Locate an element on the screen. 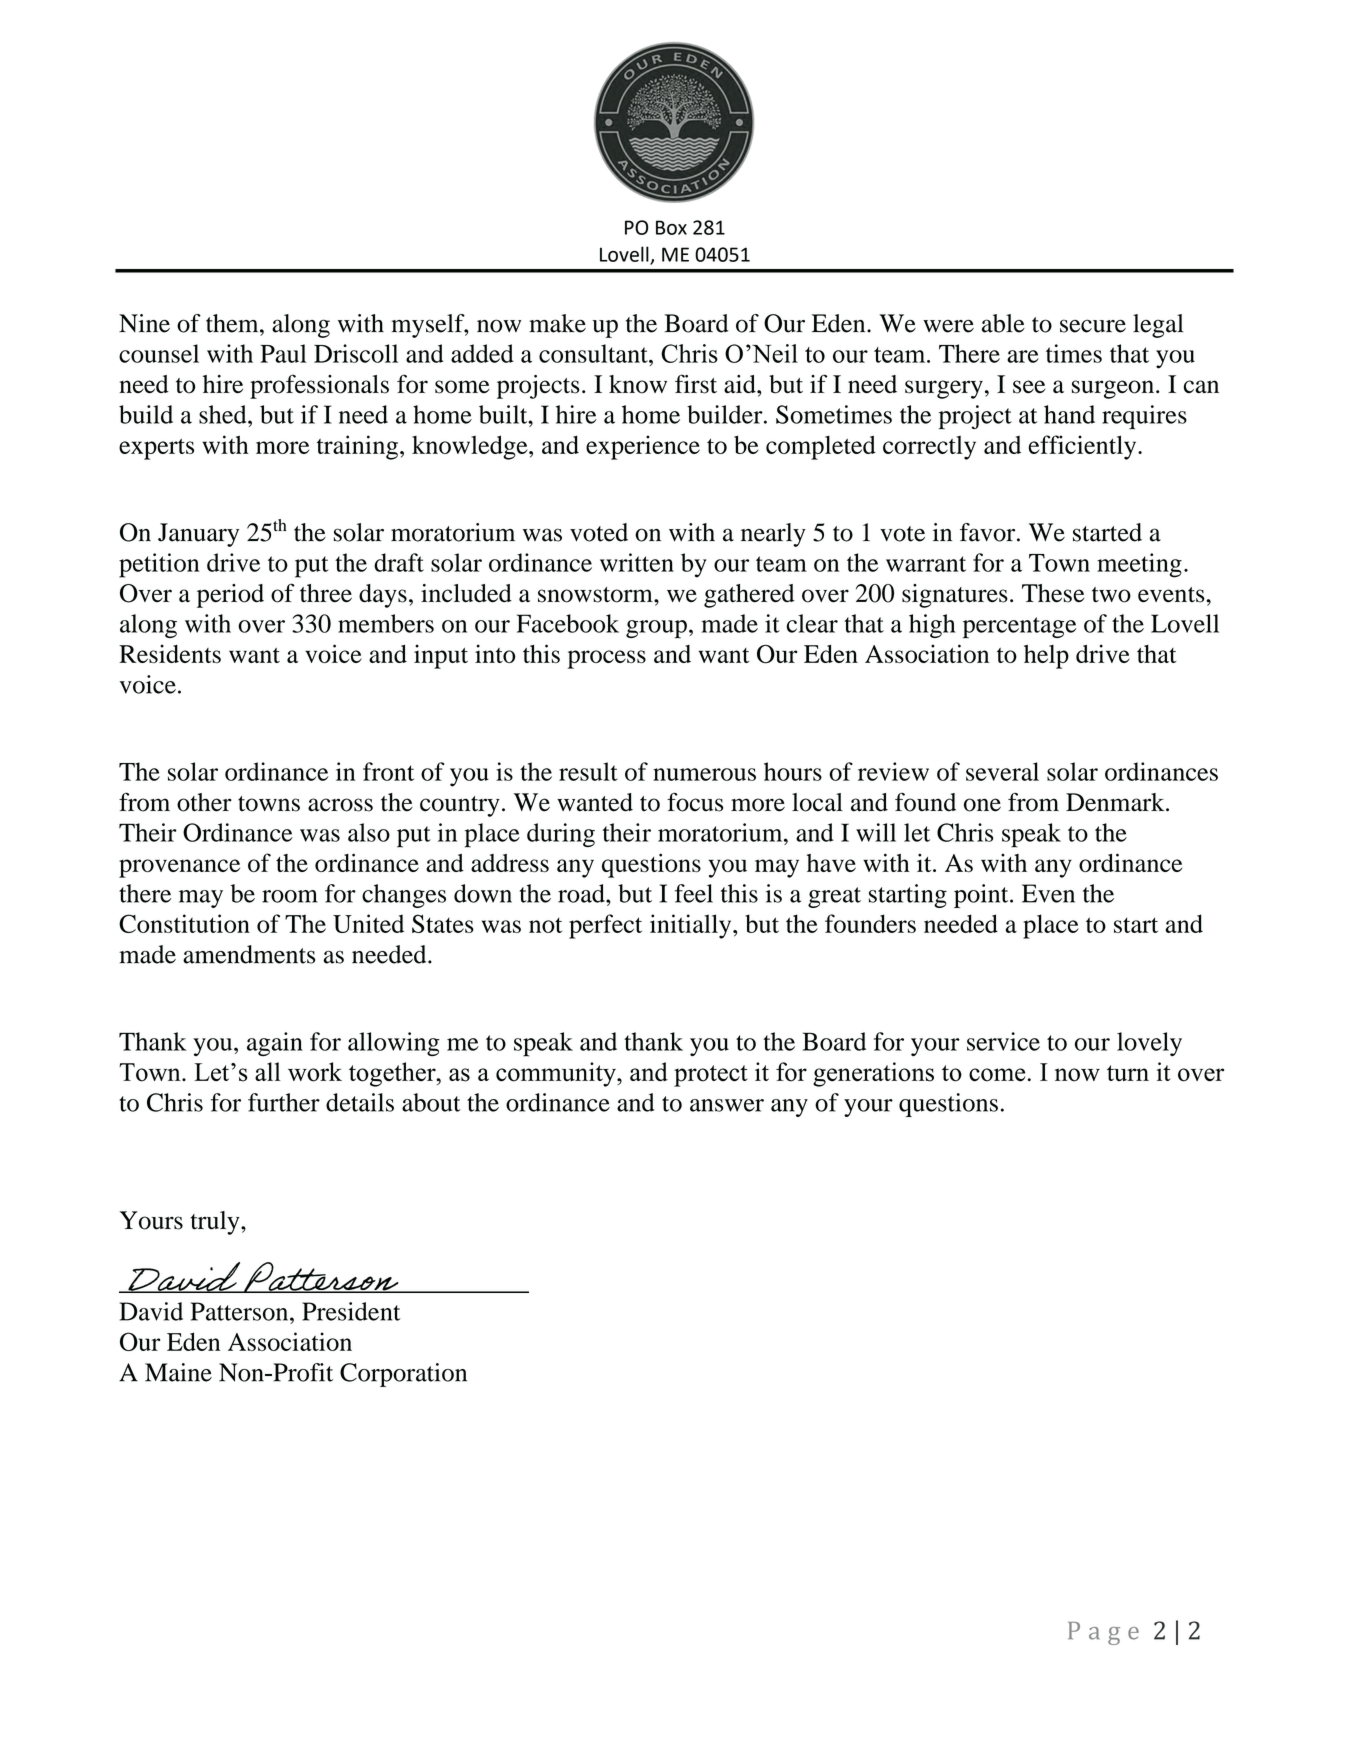 The image size is (1349, 1746). secure is located at coordinates (1093, 326).
